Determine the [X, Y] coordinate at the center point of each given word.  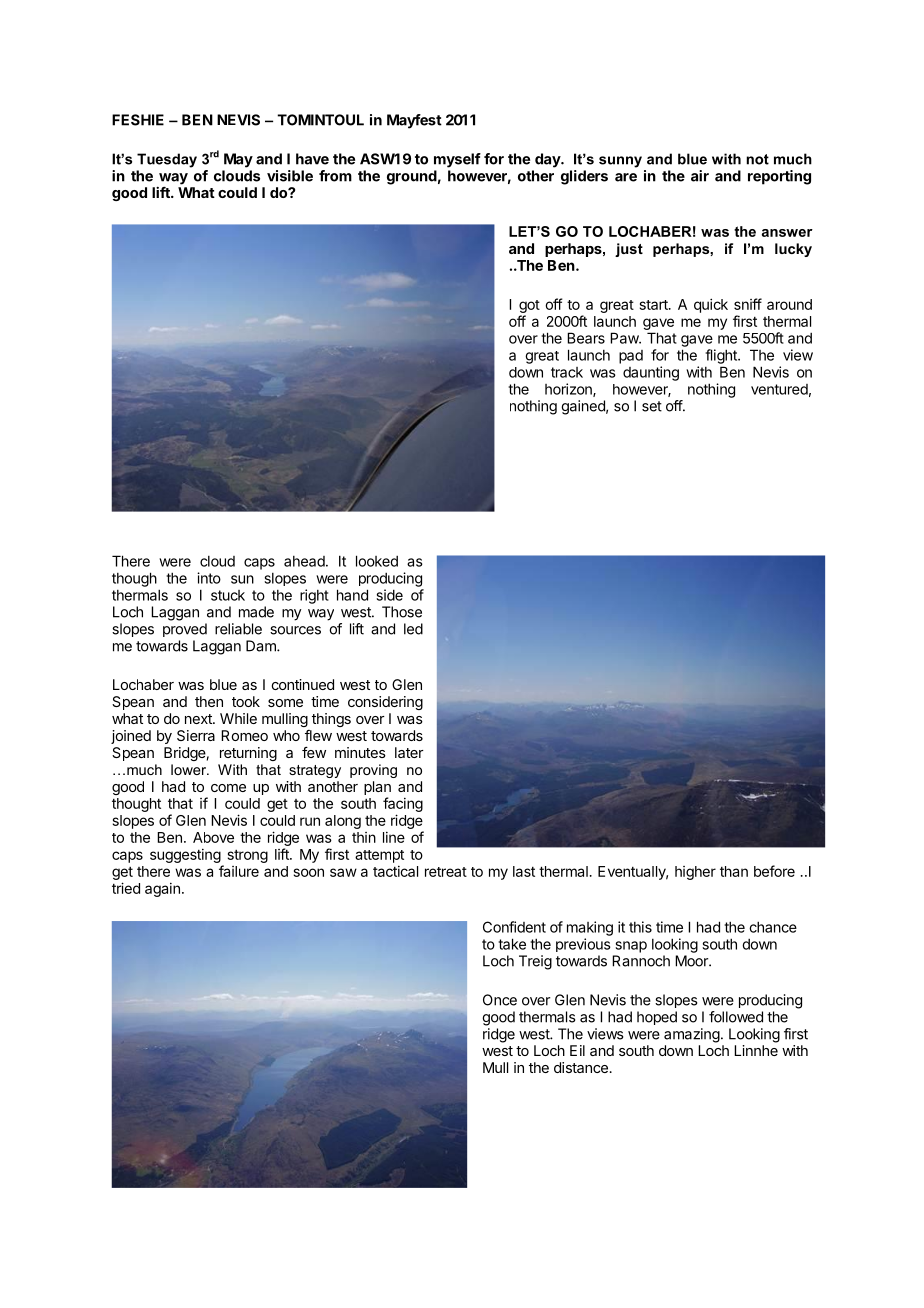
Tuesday [167, 160]
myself [457, 160]
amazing [692, 1035]
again [162, 890]
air [700, 176]
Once [500, 1000]
